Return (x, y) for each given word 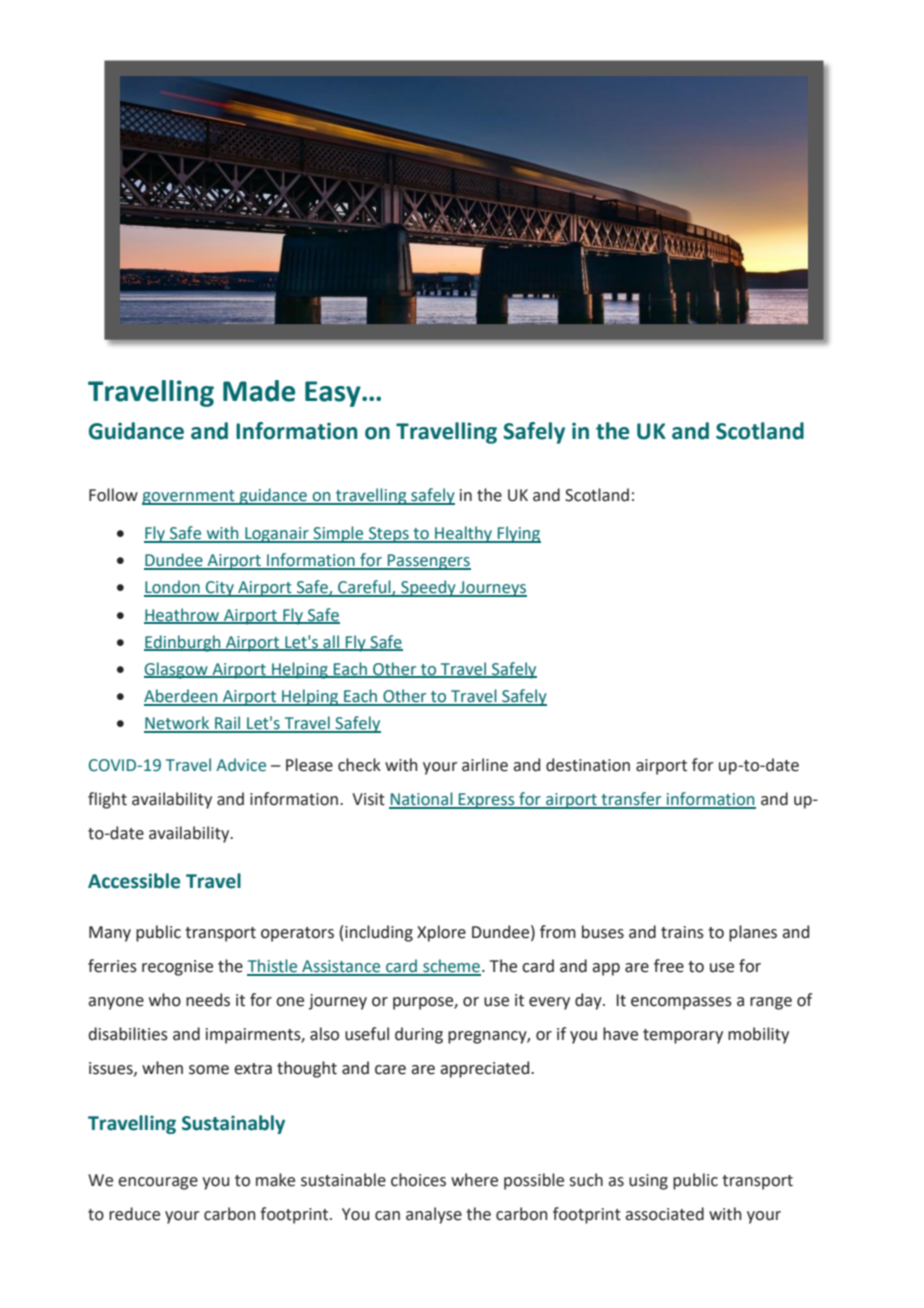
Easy (334, 394)
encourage (158, 1183)
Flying (518, 534)
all (331, 642)
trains (682, 932)
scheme (451, 967)
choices (418, 1180)
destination (588, 765)
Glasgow (177, 670)
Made (259, 391)
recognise (177, 968)
